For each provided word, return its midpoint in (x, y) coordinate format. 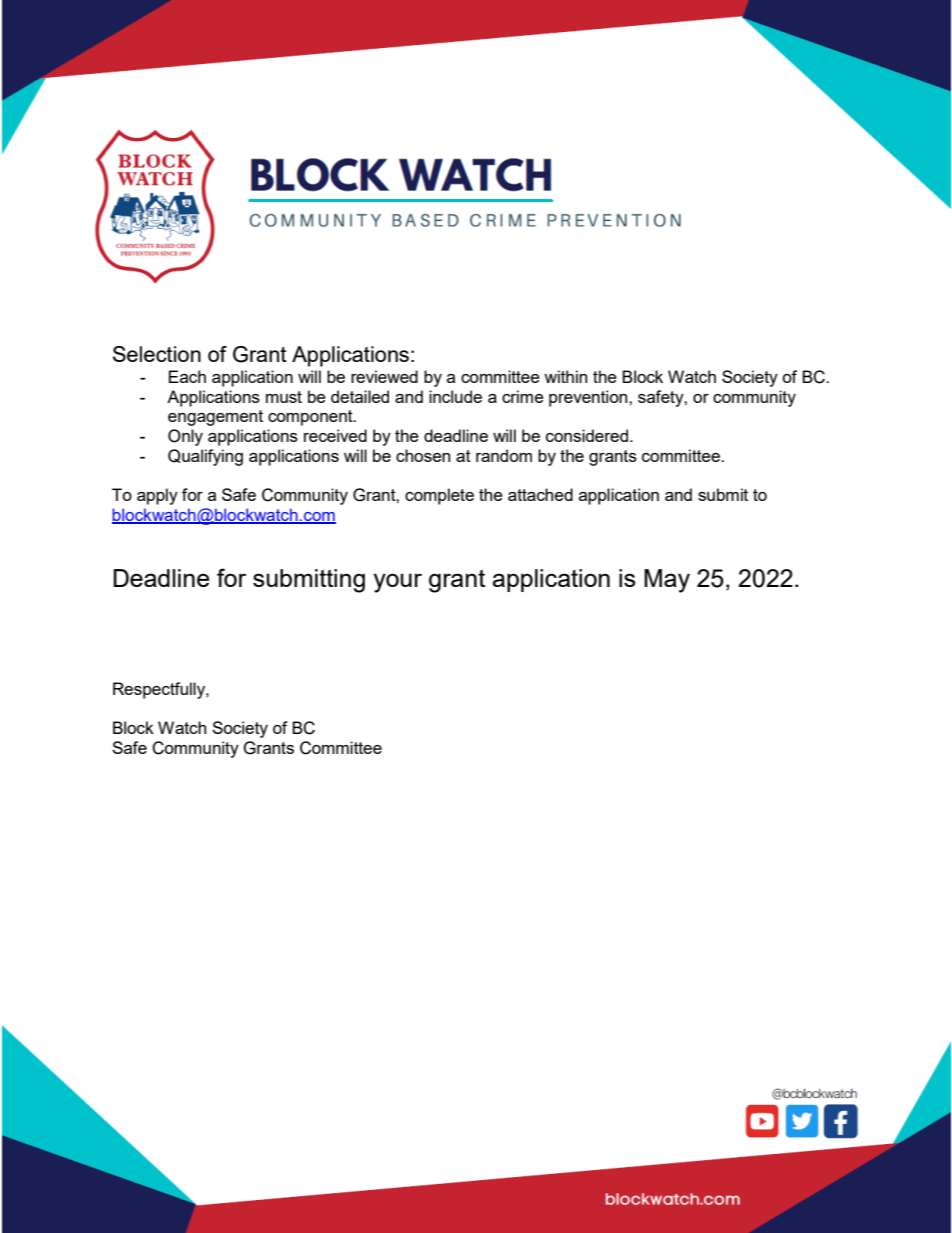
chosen (423, 455)
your (398, 583)
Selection (157, 354)
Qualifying (205, 457)
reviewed (384, 376)
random (504, 455)
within (565, 376)
